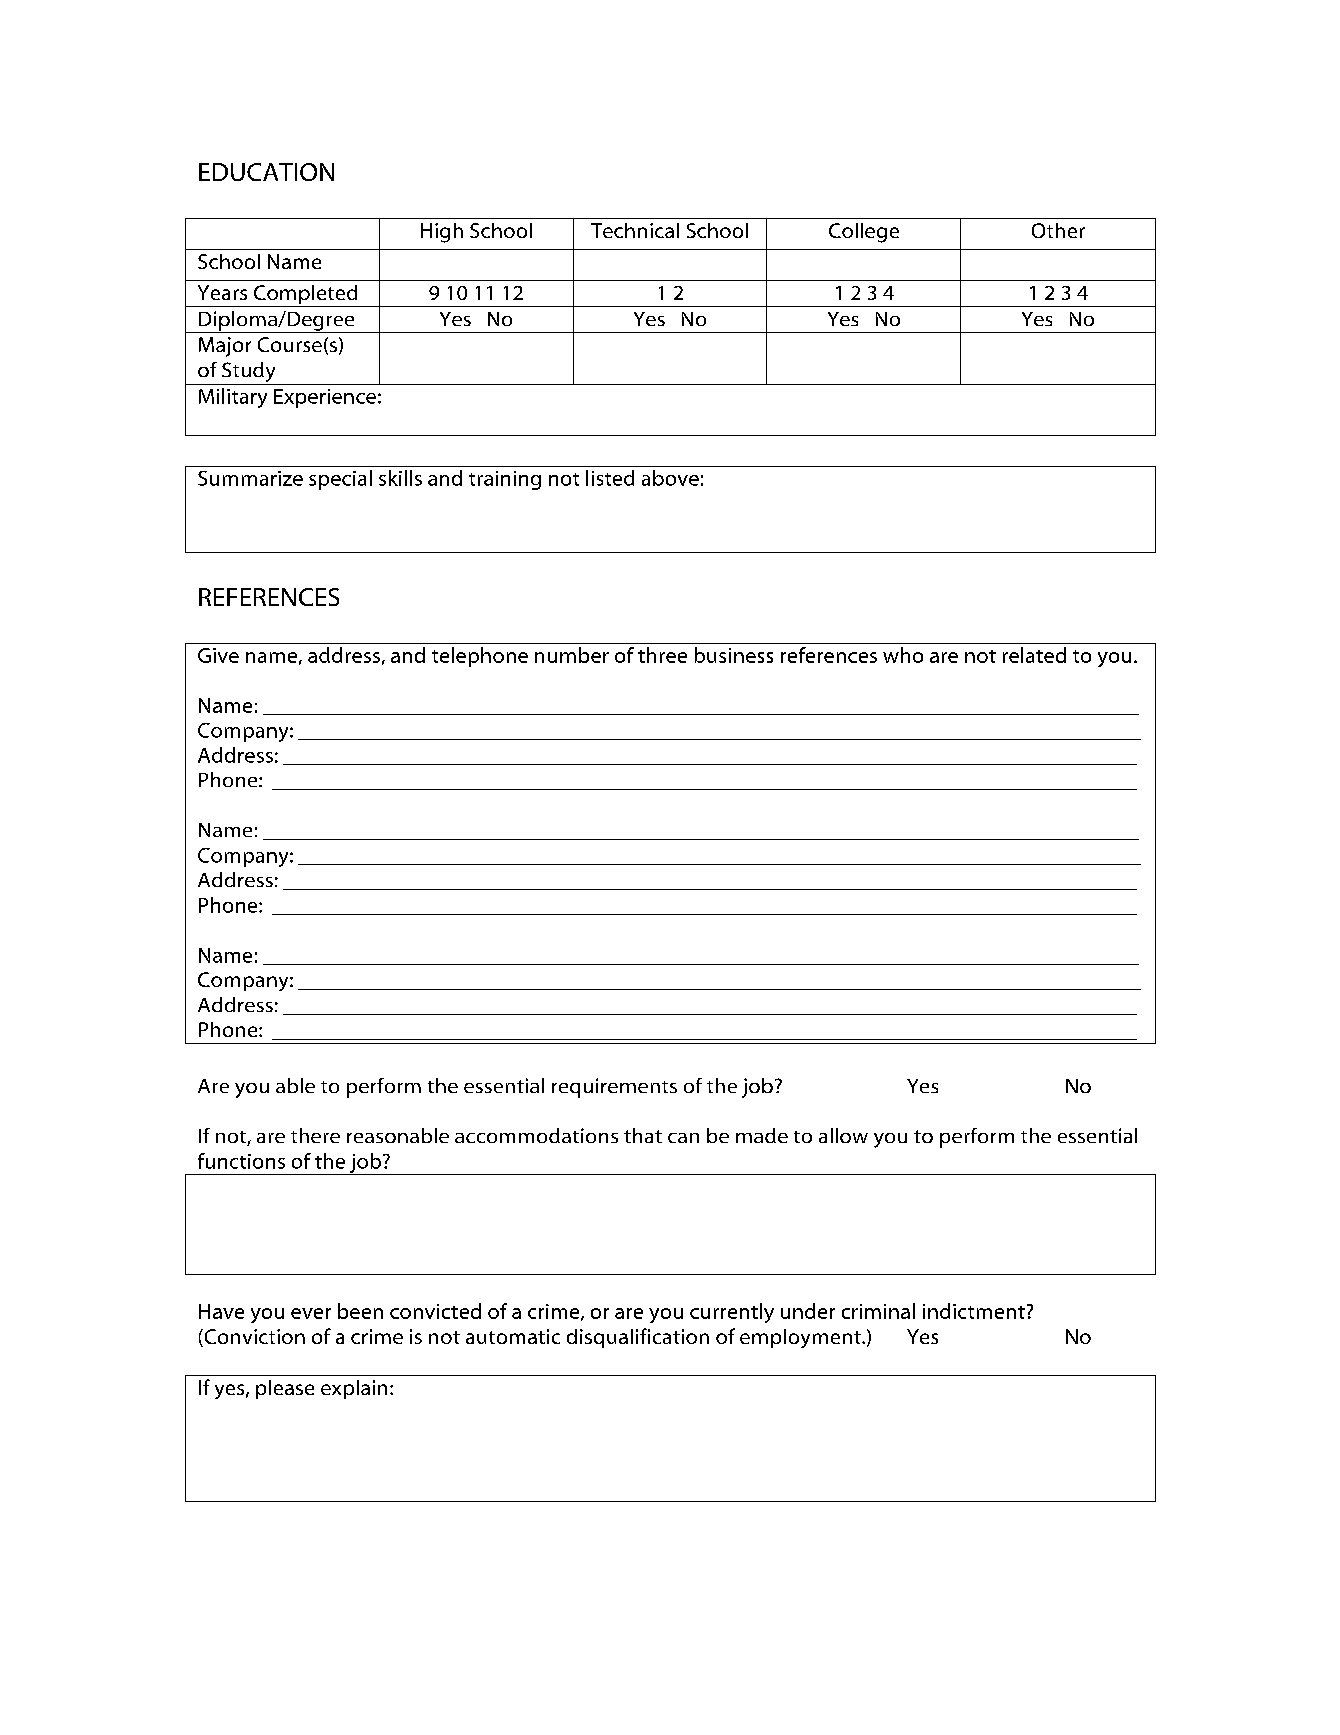  I want to click on ever, so click(311, 1313).
